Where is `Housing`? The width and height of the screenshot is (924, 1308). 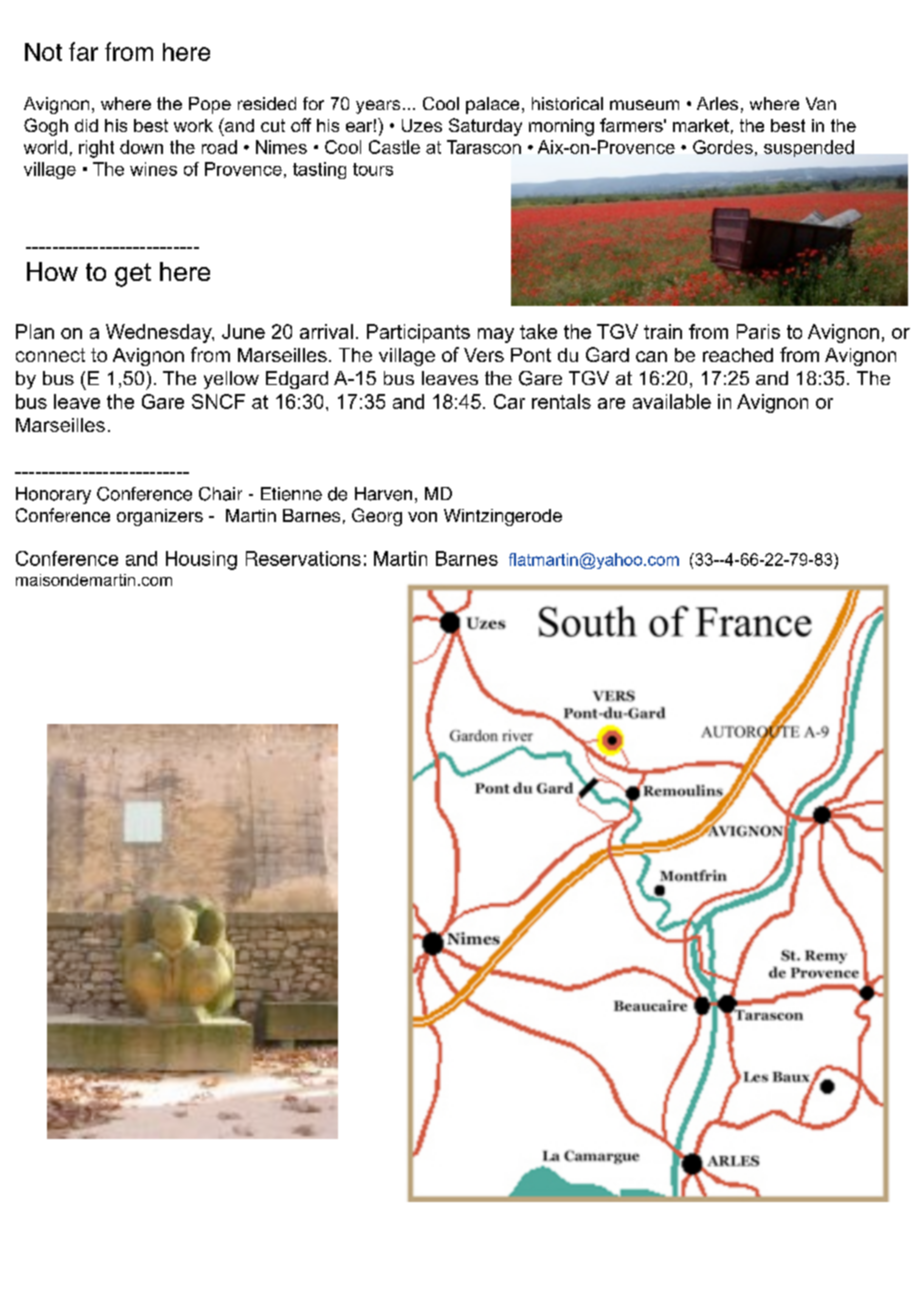 Housing is located at coordinates (201, 560).
